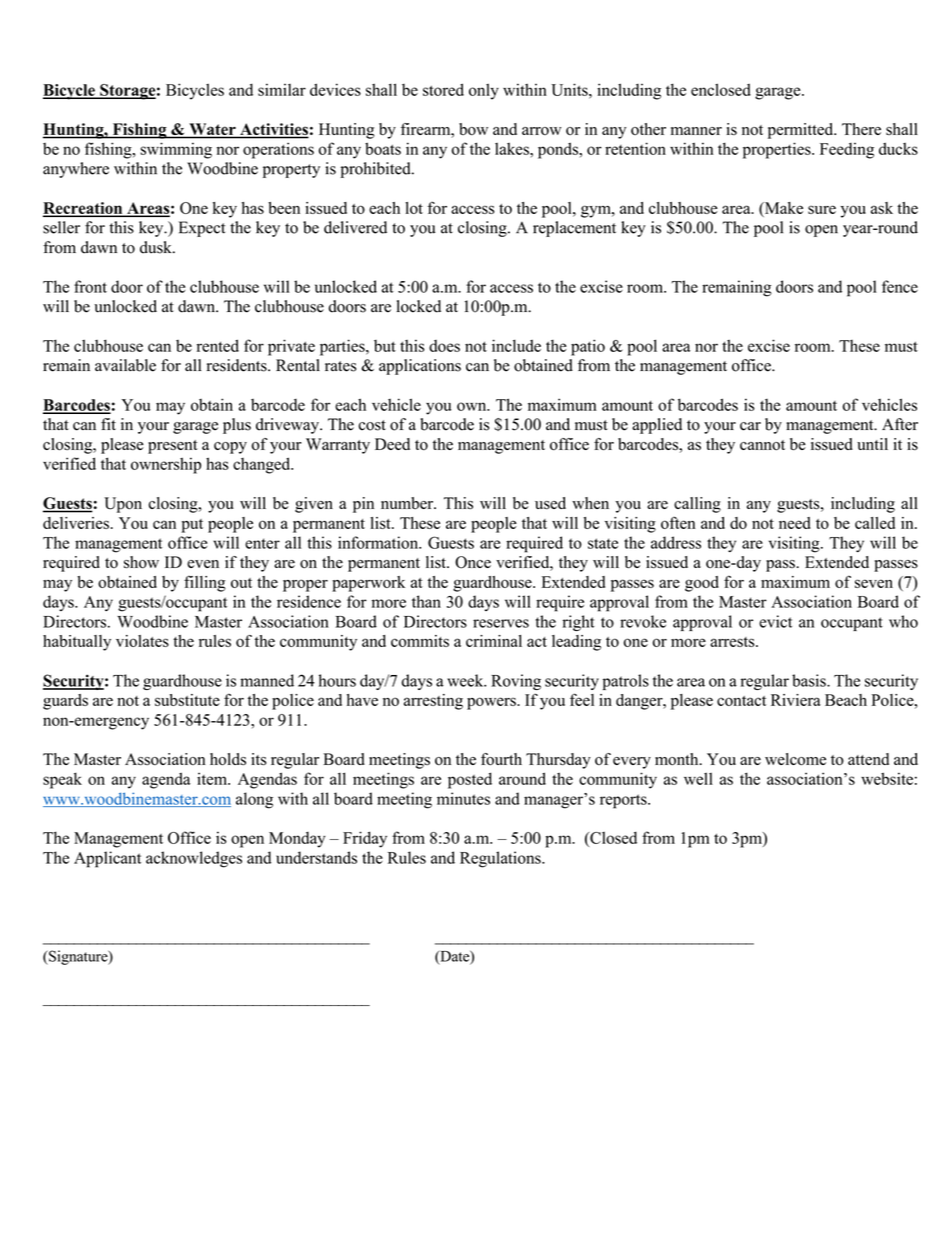 The image size is (952, 1233). I want to click on permitted, so click(802, 131).
